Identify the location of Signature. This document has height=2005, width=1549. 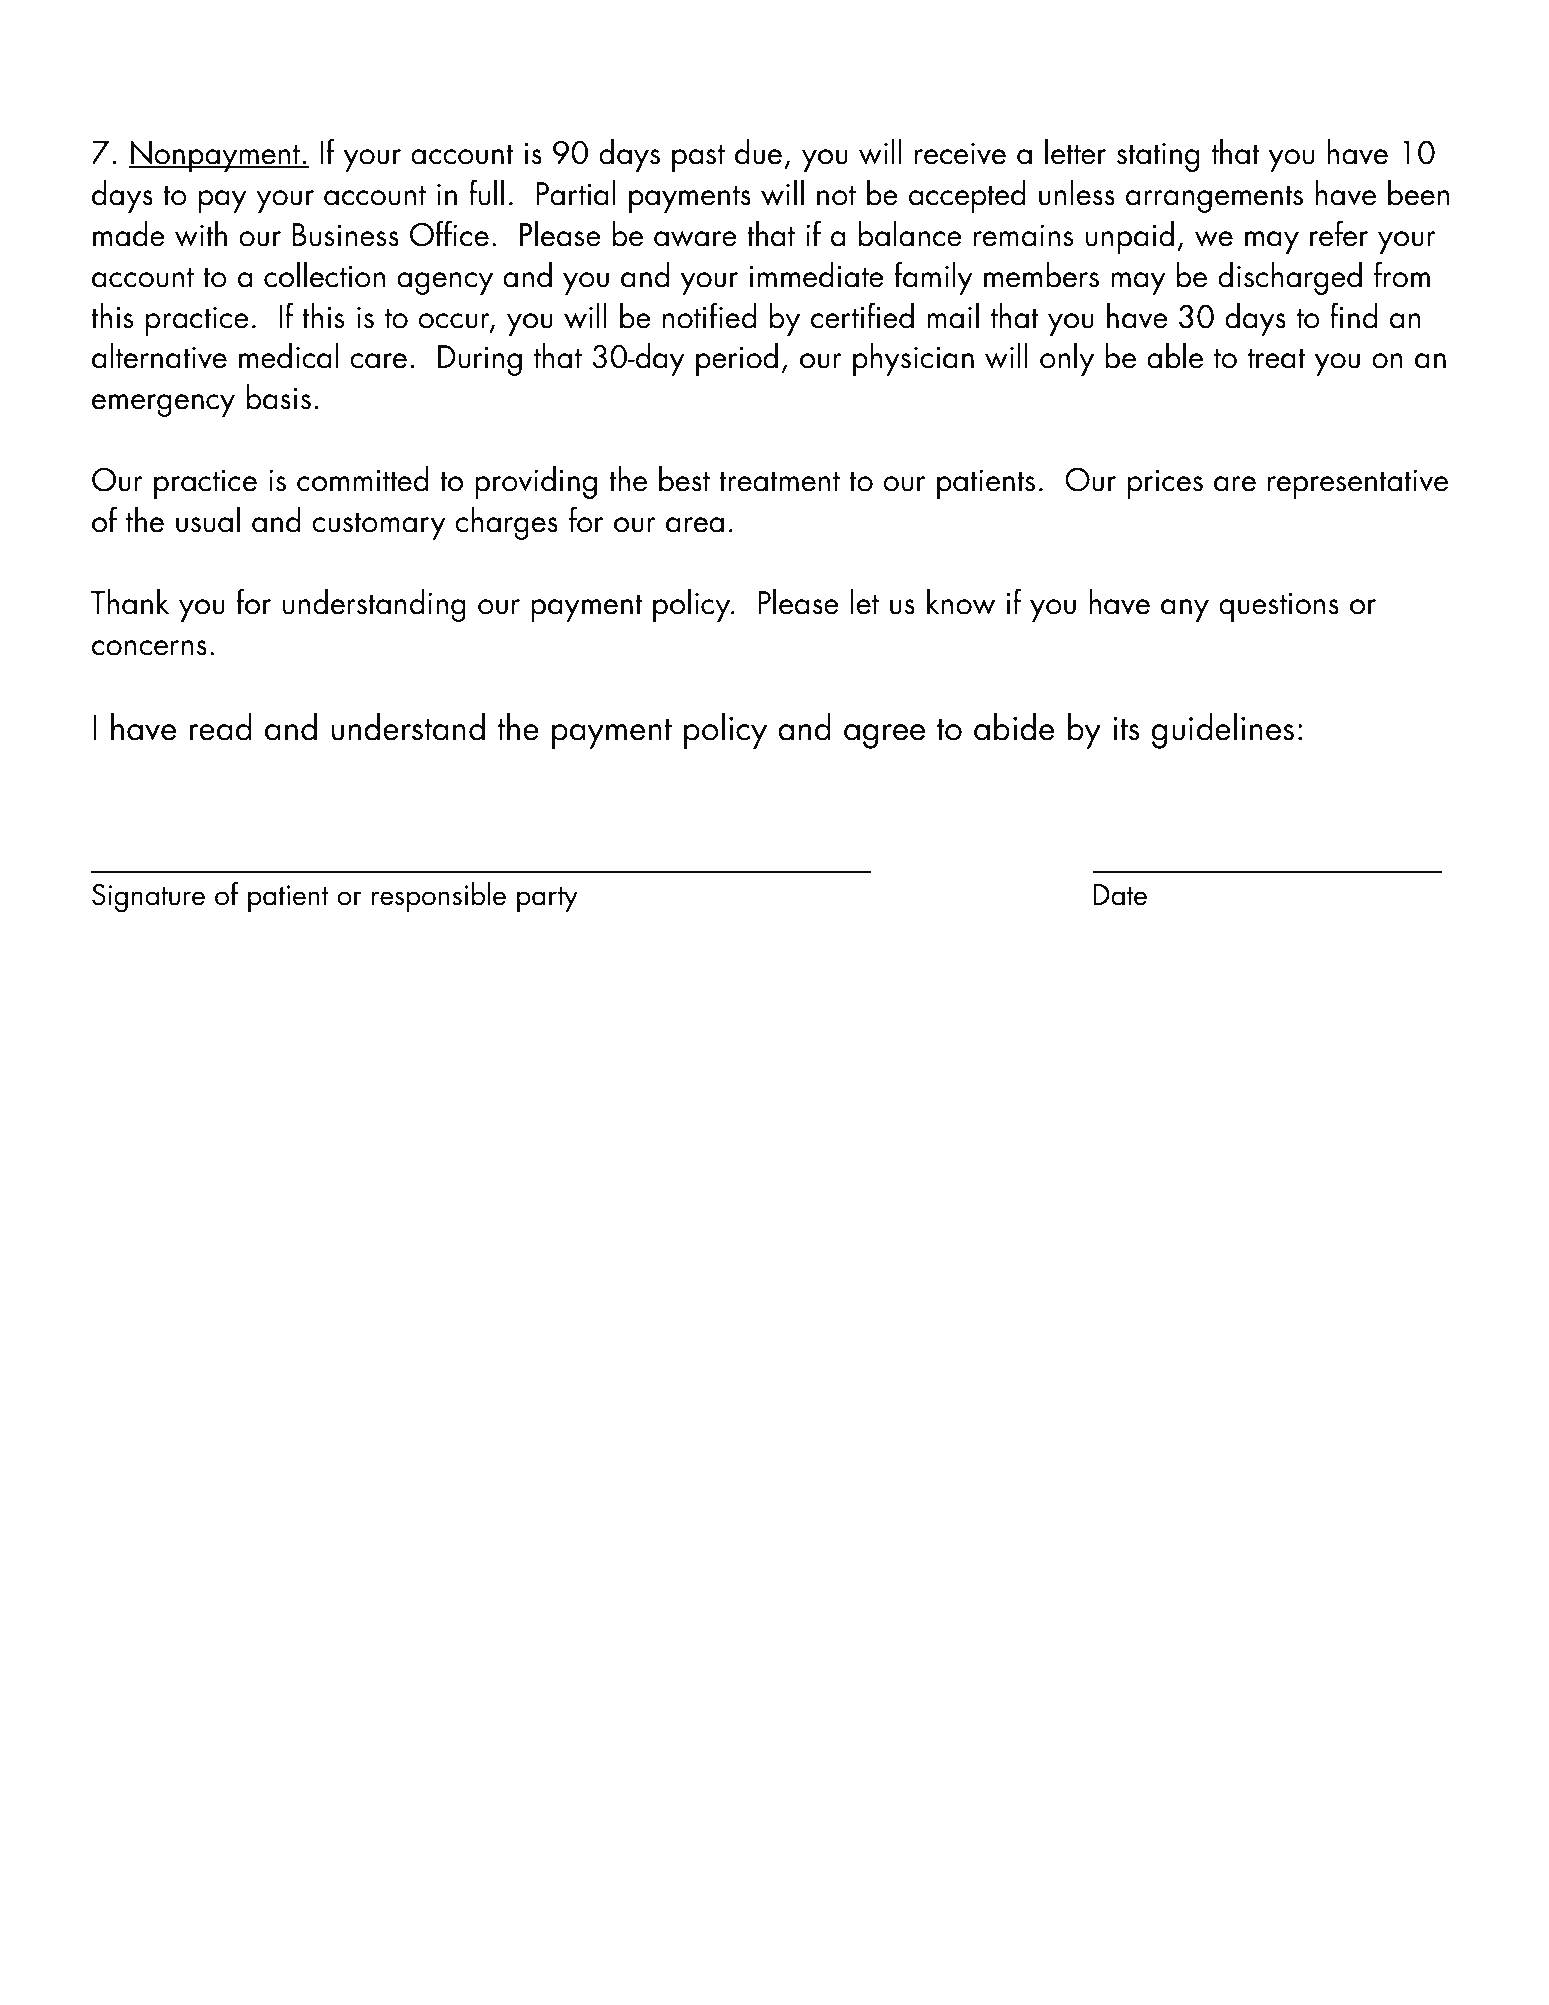
(148, 898).
